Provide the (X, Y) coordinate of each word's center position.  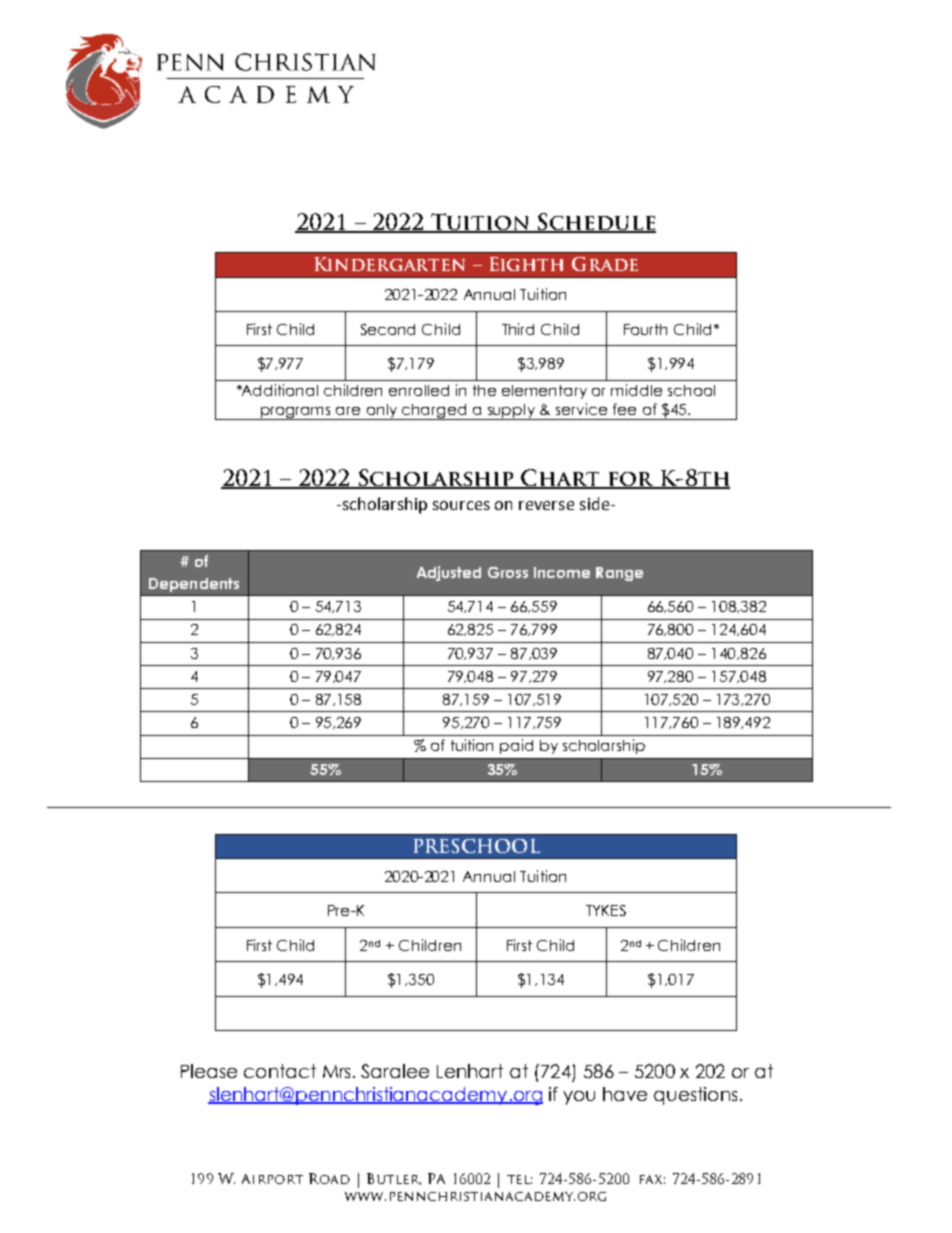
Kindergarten (390, 264)
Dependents (194, 585)
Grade (605, 264)
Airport (272, 1179)
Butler (394, 1179)
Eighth (526, 264)
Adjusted (449, 573)
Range (619, 574)
